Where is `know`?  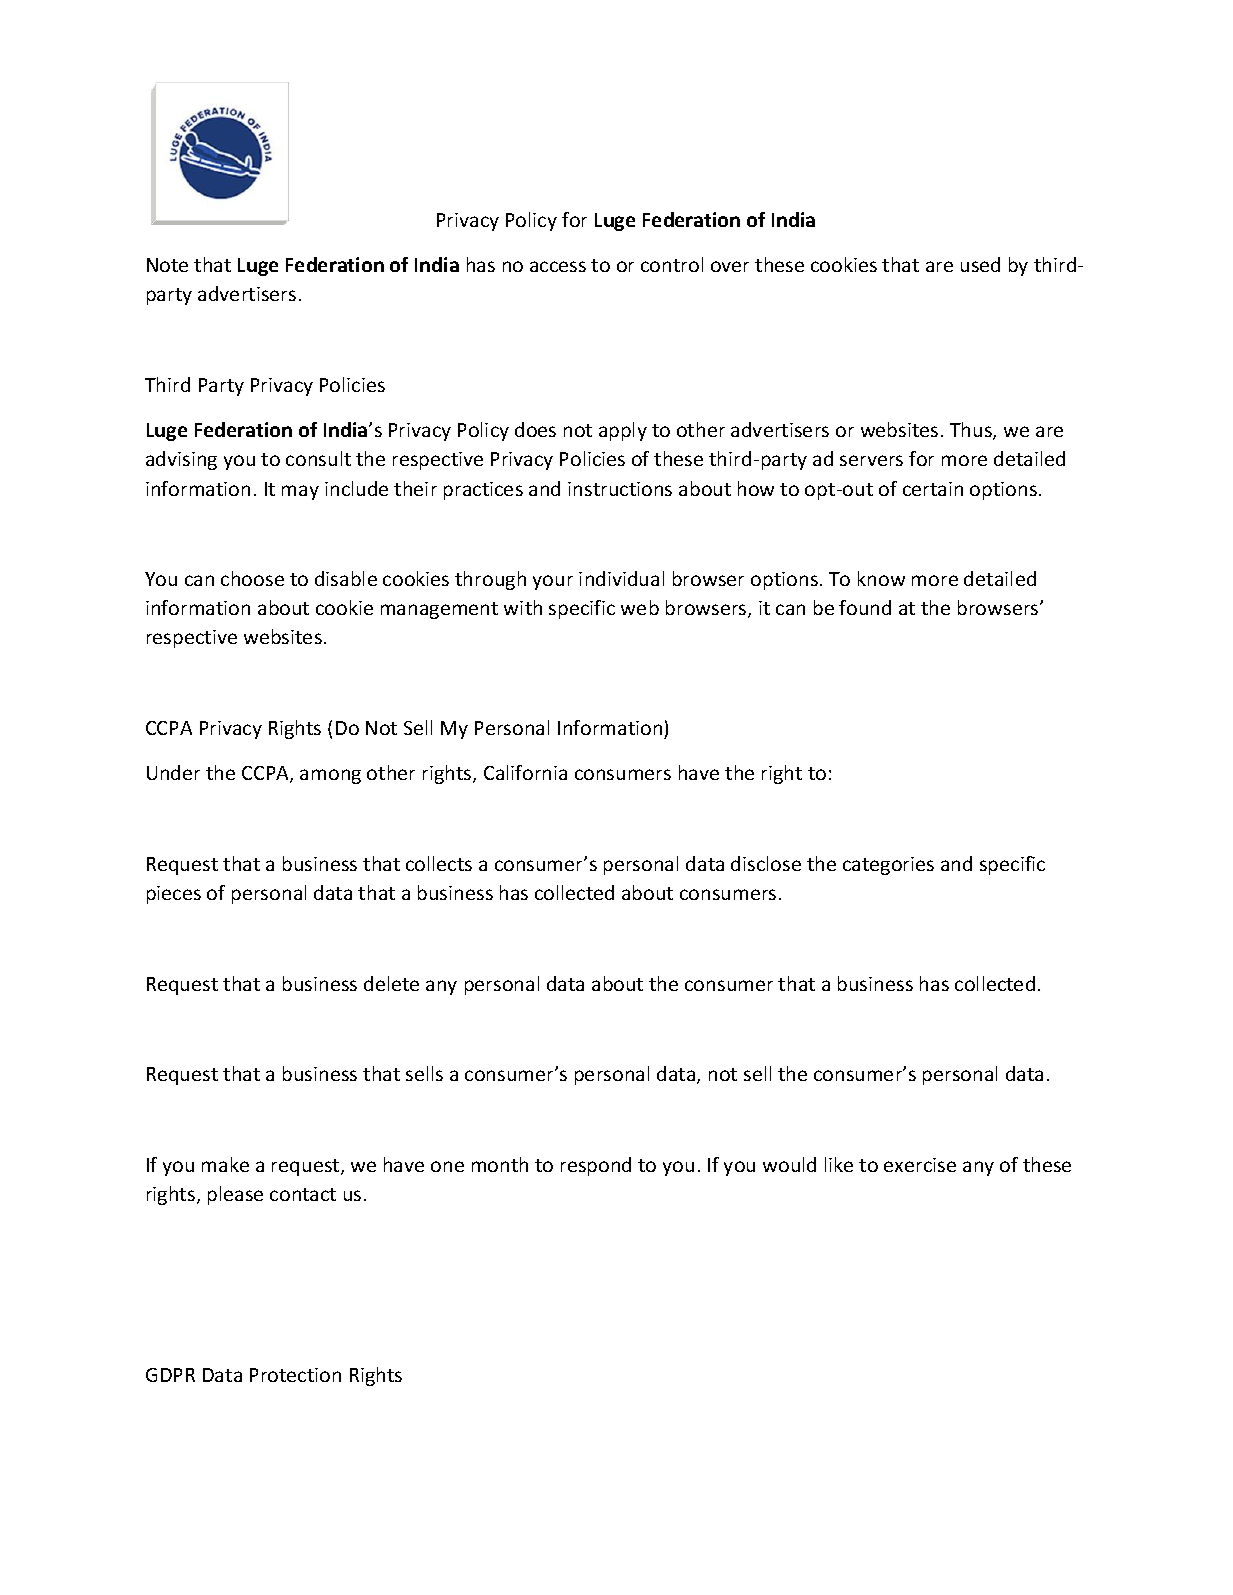 know is located at coordinates (881, 578).
